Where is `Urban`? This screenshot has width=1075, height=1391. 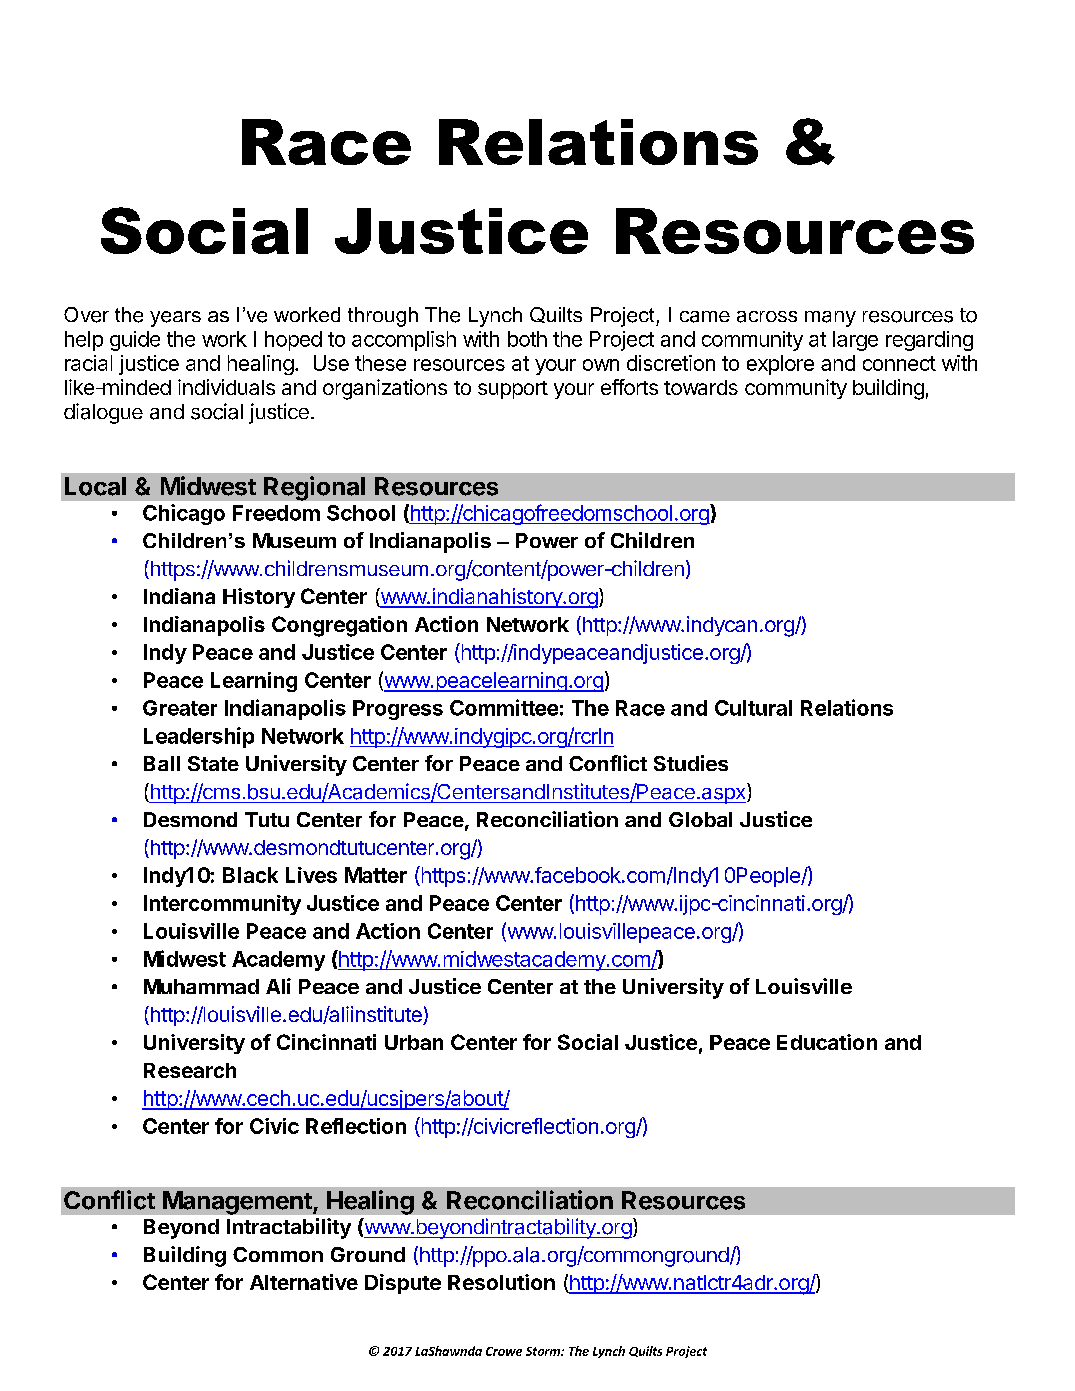 Urban is located at coordinates (414, 1042).
